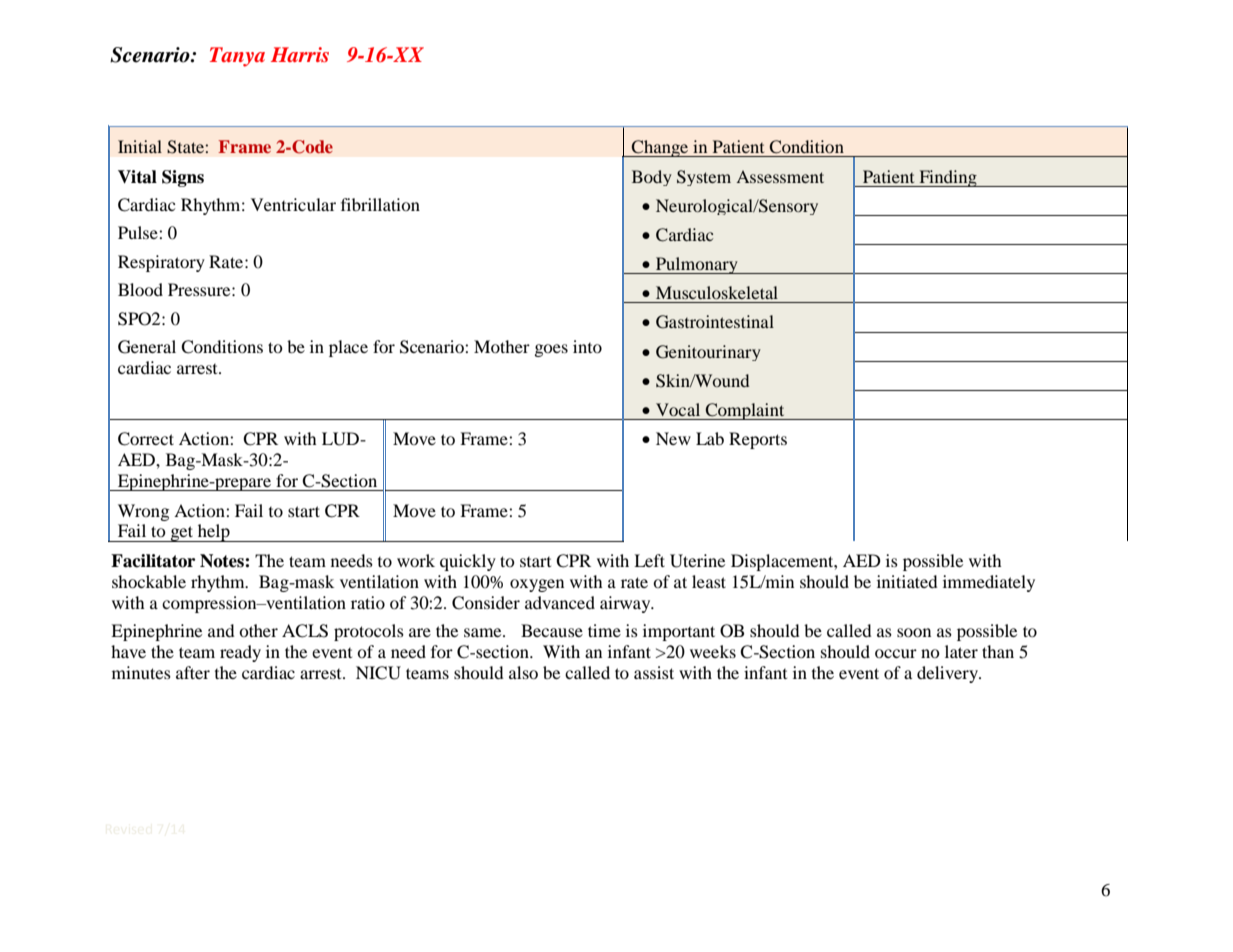 This document has width=1233, height=952. Describe the element at coordinates (161, 263) in the document. I see `Respiratory` at that location.
